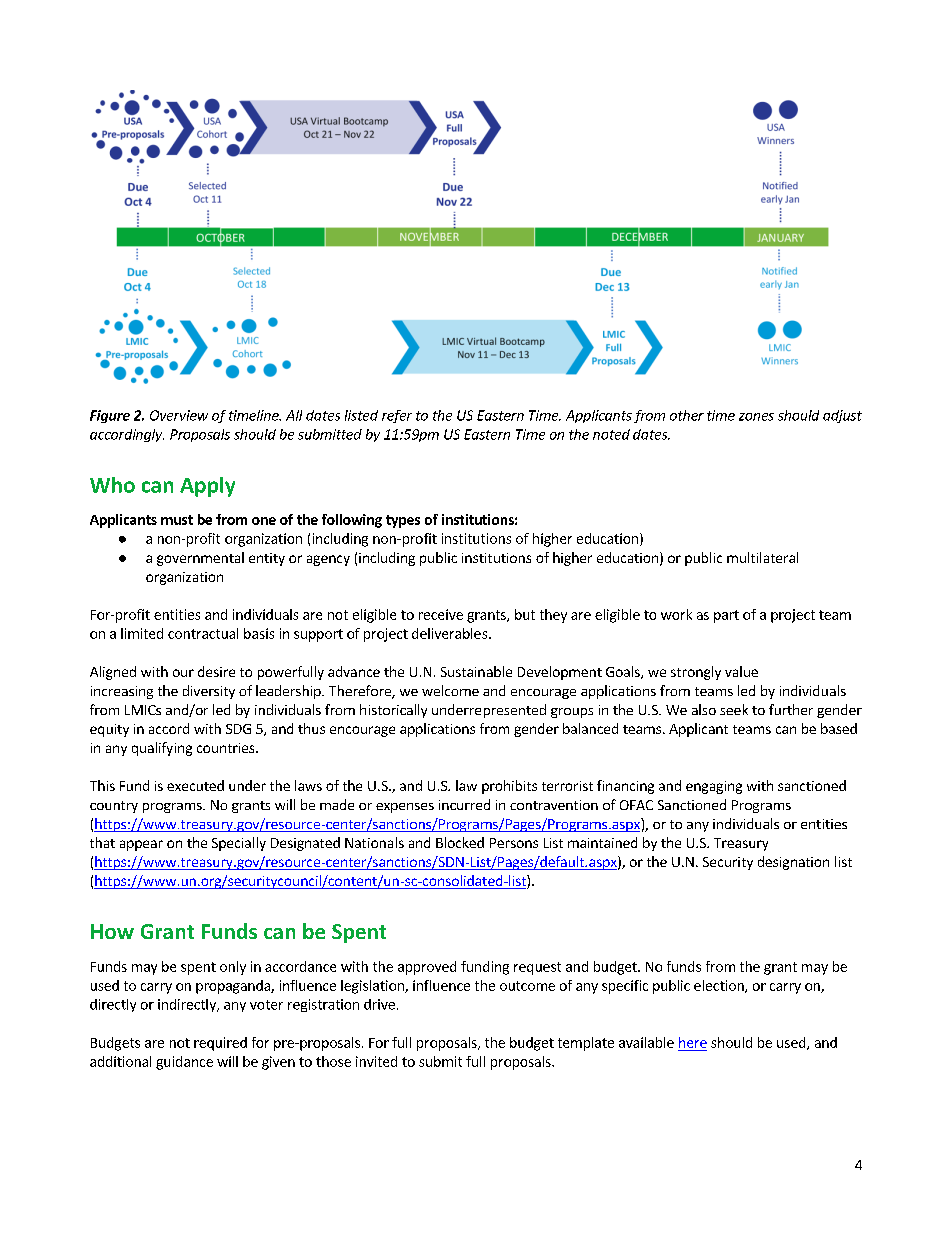 The image size is (952, 1233). I want to click on zones, so click(756, 417).
